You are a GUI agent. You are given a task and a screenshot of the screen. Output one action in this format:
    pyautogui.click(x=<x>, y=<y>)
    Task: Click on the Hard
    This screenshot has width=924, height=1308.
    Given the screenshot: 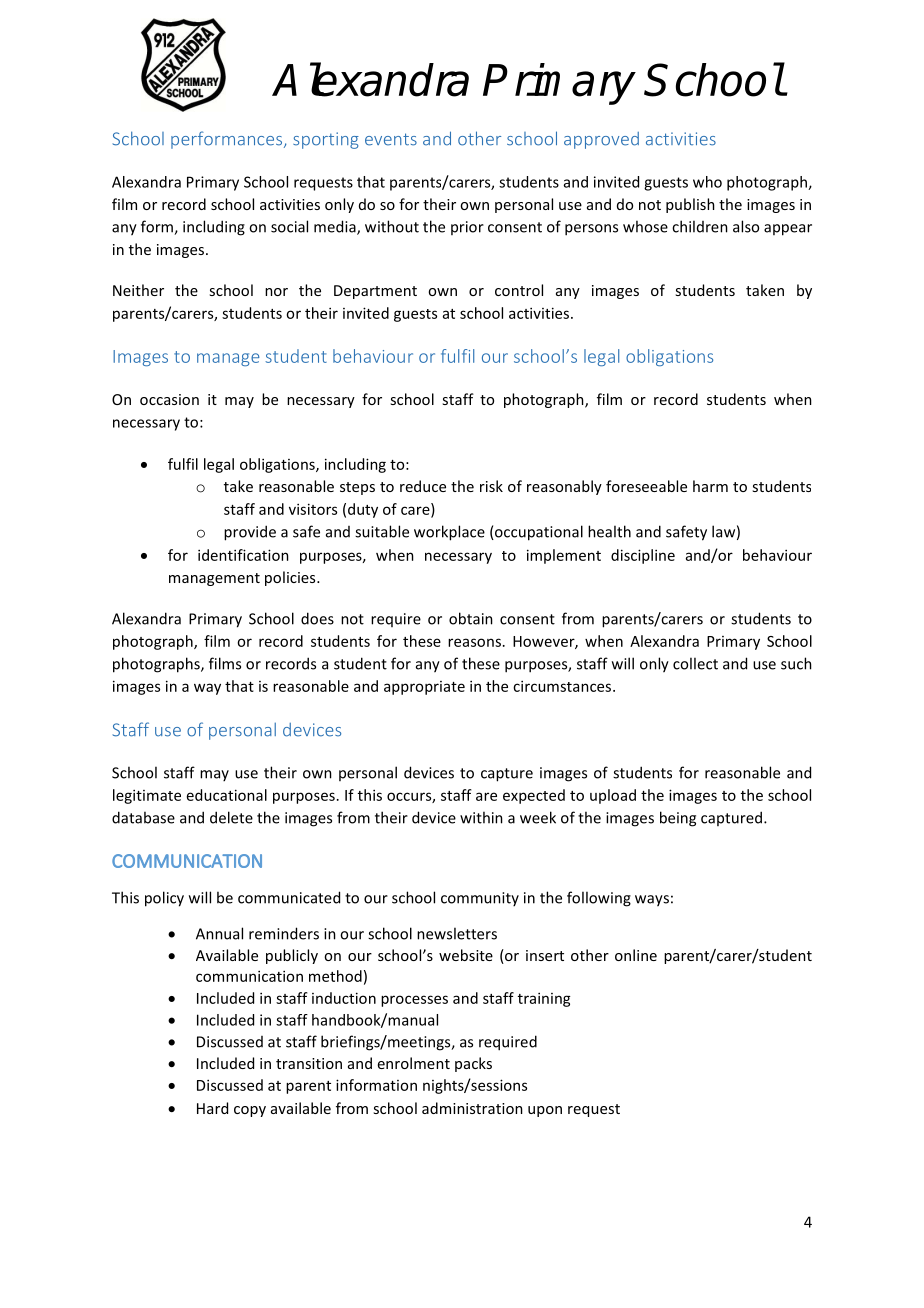 What is the action you would take?
    pyautogui.click(x=212, y=1108)
